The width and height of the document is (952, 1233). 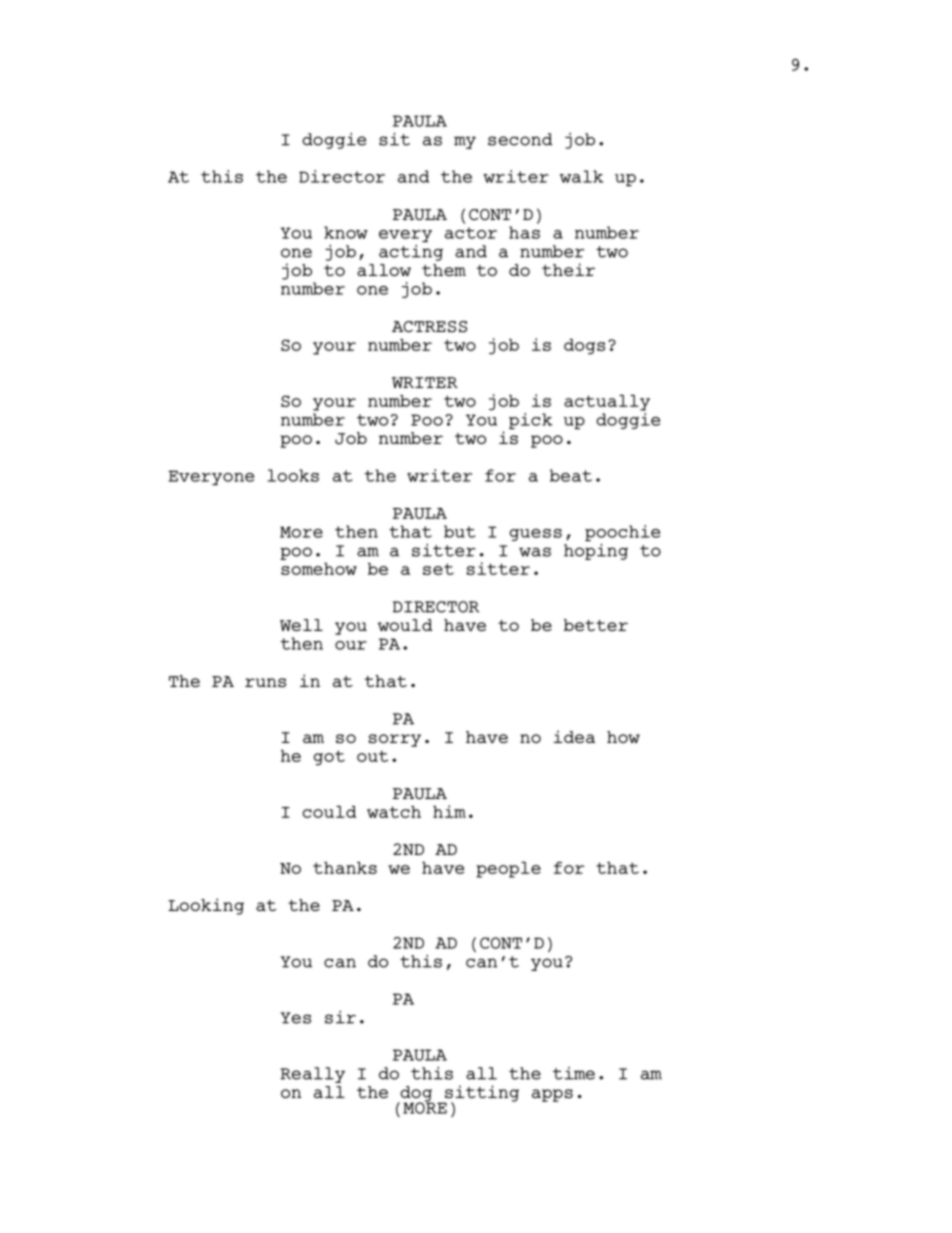 What do you see at coordinates (574, 736) in the document?
I see `idea` at bounding box center [574, 736].
